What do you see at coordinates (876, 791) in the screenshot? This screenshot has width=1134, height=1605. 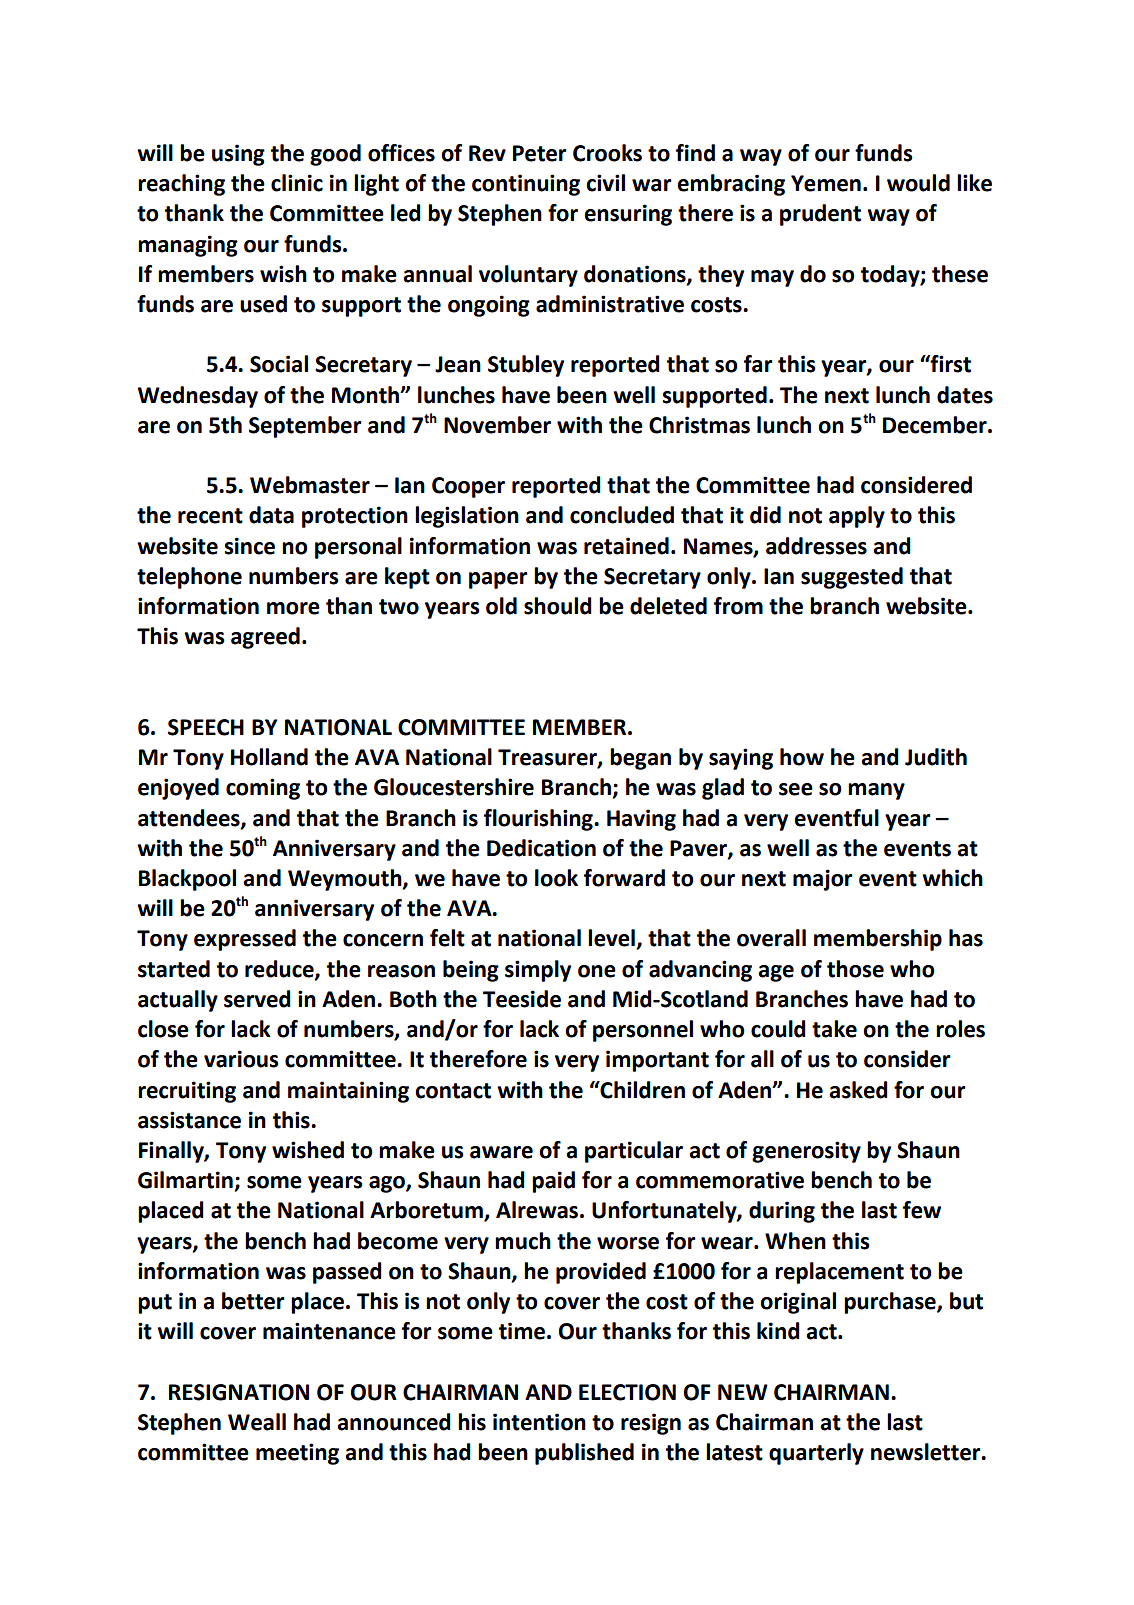 I see `many` at bounding box center [876, 791].
